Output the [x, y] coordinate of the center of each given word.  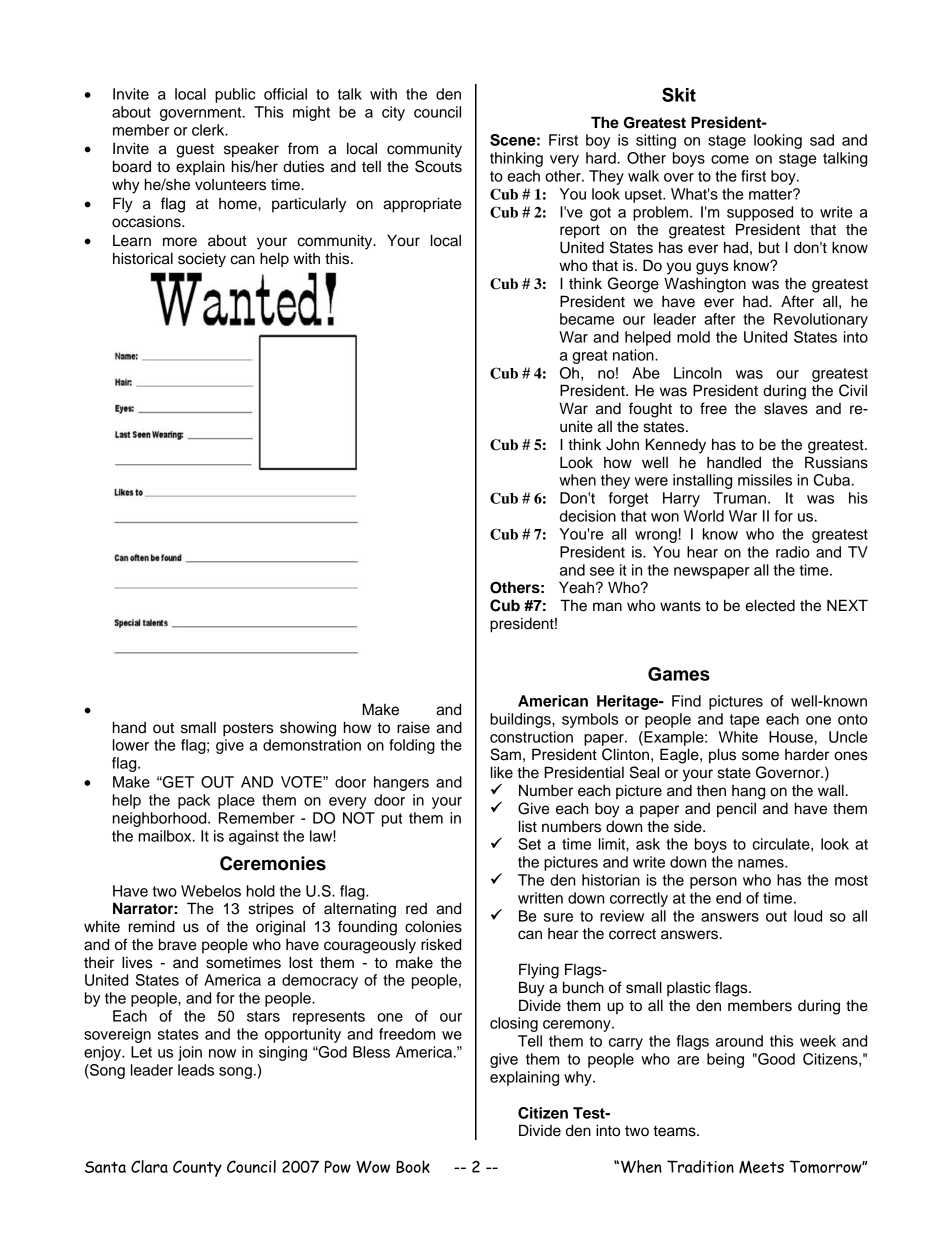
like [502, 772]
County [197, 1168]
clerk [209, 130]
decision [588, 516]
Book [413, 1166]
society [202, 259]
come [730, 159]
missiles [765, 480]
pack [194, 801]
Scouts [438, 166]
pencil [736, 810]
